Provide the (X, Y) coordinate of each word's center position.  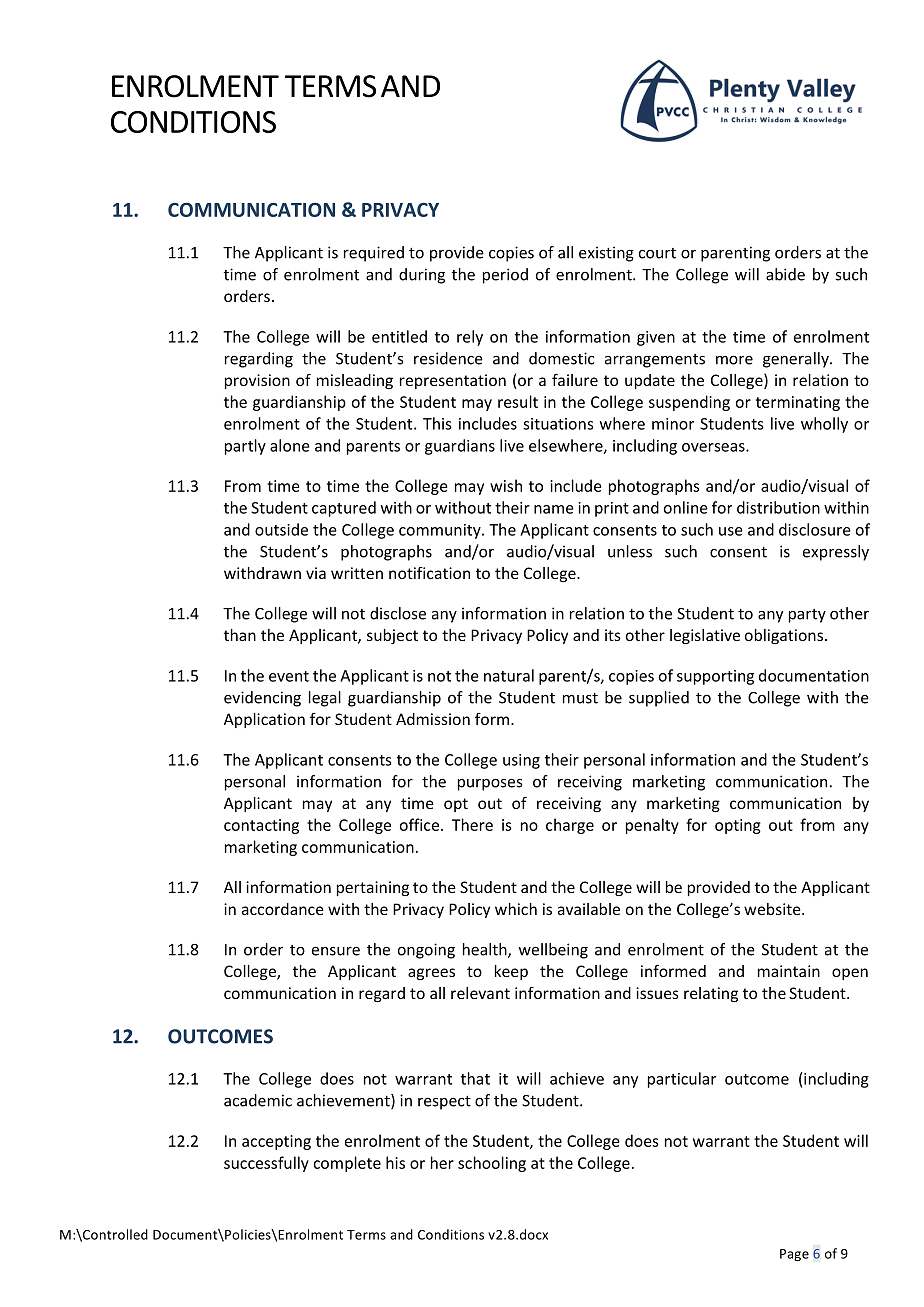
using (521, 761)
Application (264, 720)
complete (347, 1164)
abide (785, 274)
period (505, 276)
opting (738, 826)
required (374, 254)
